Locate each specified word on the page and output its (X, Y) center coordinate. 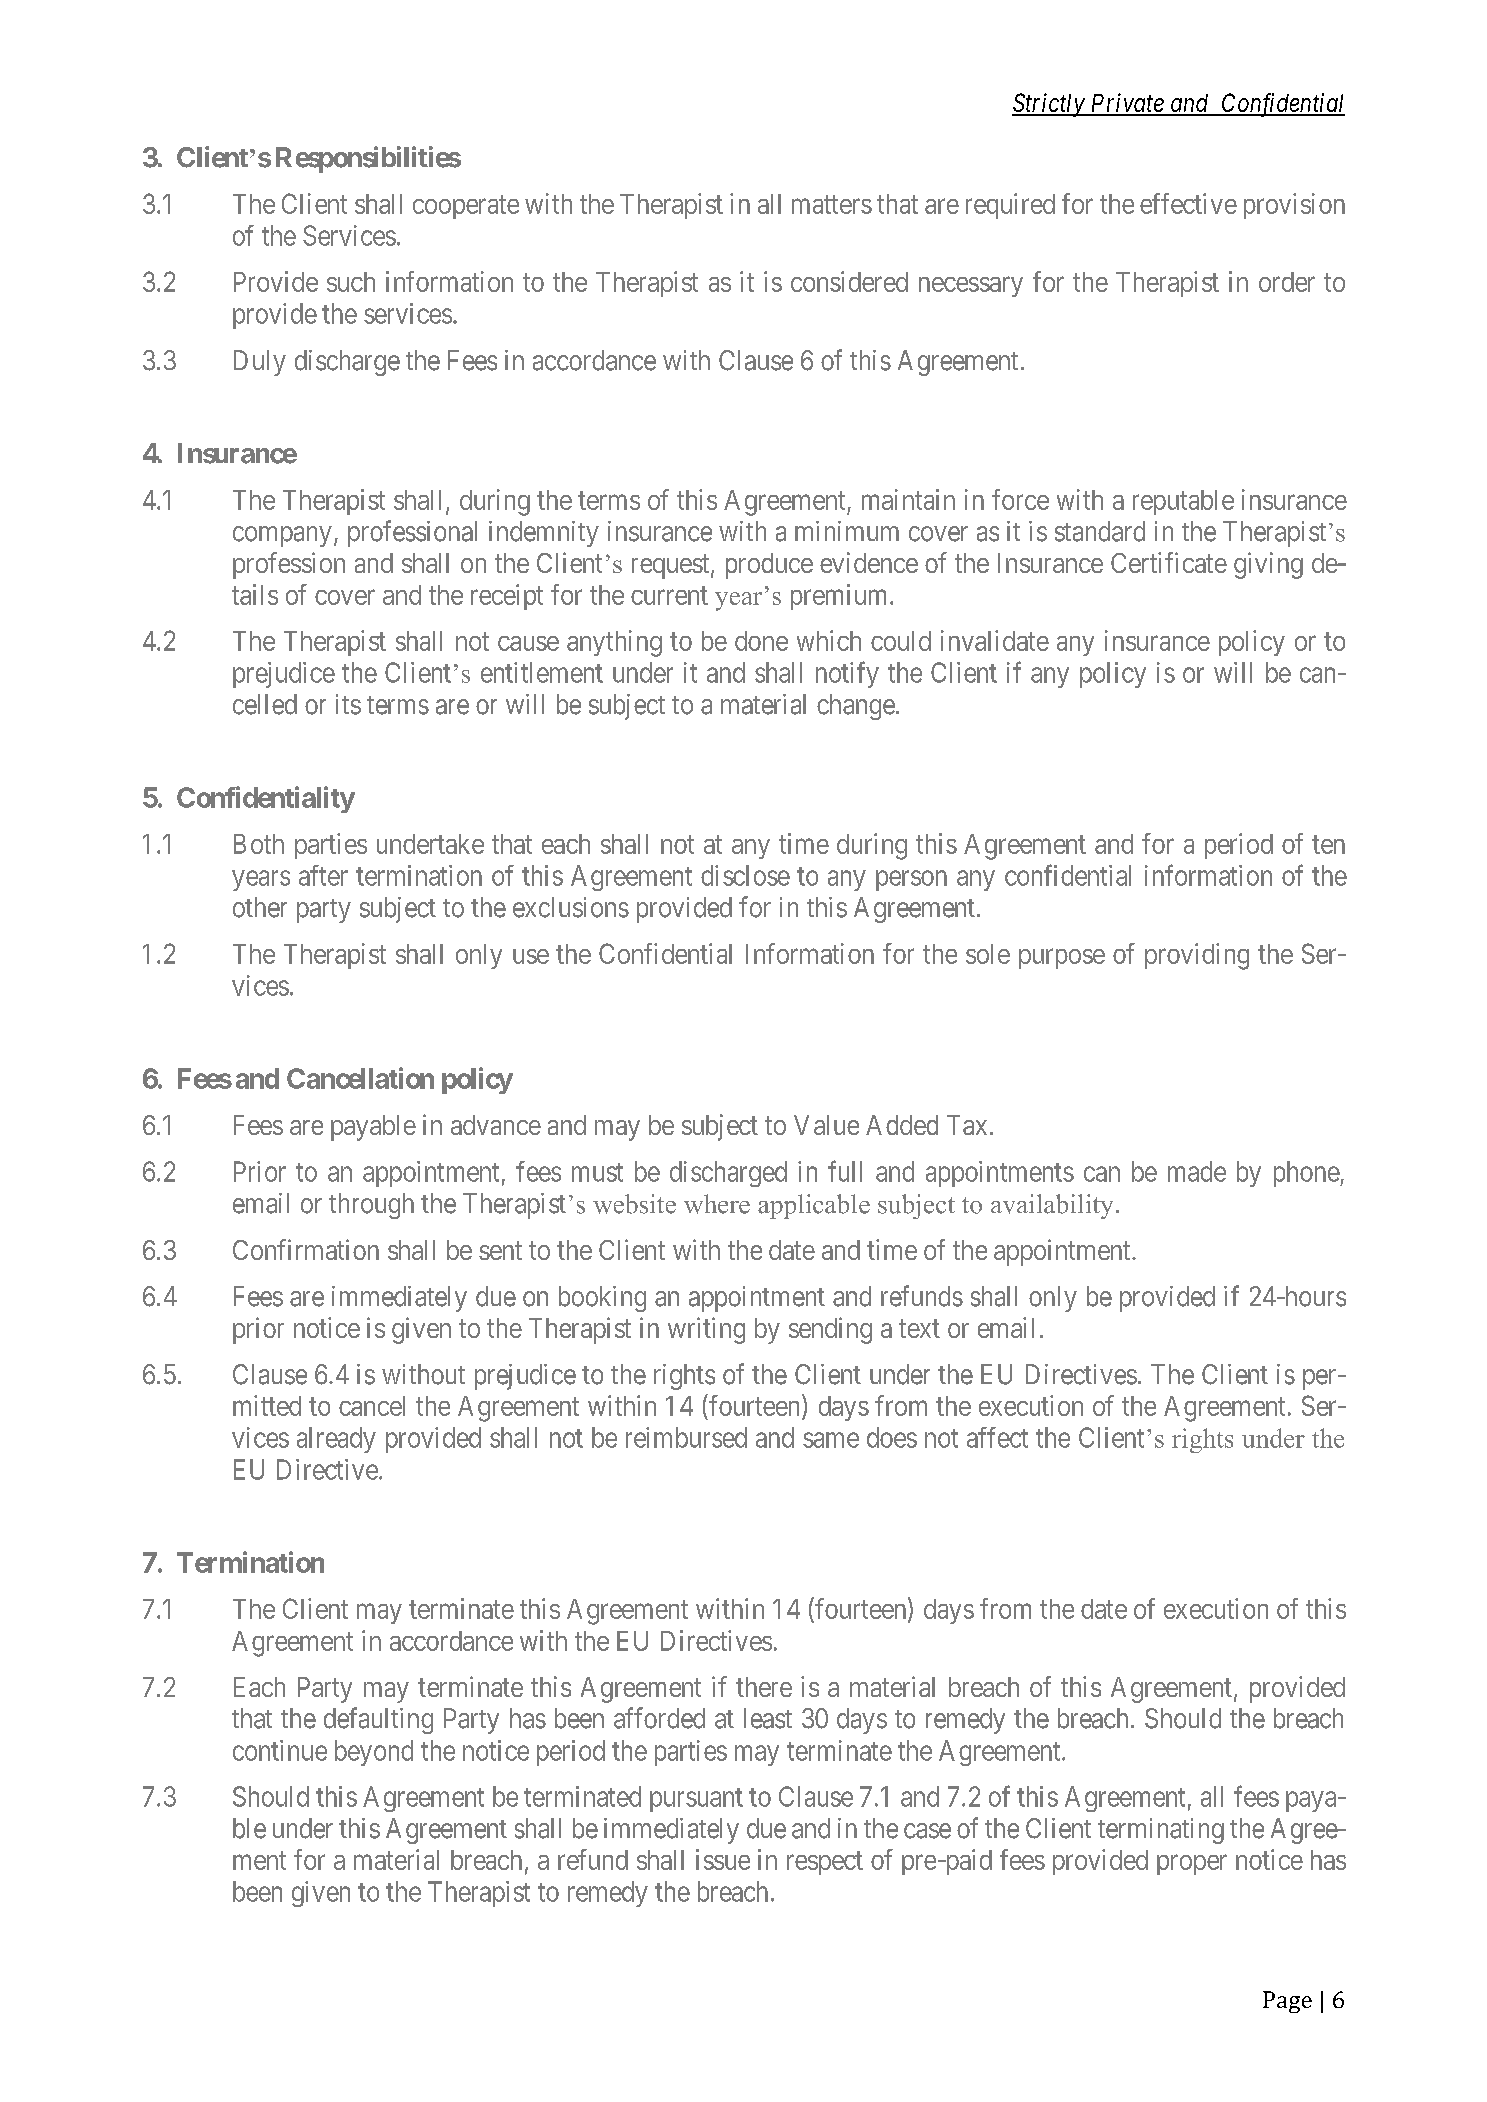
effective (1188, 203)
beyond (374, 1753)
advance (496, 1125)
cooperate (466, 207)
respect (825, 1863)
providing (1197, 956)
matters (832, 204)
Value (826, 1125)
